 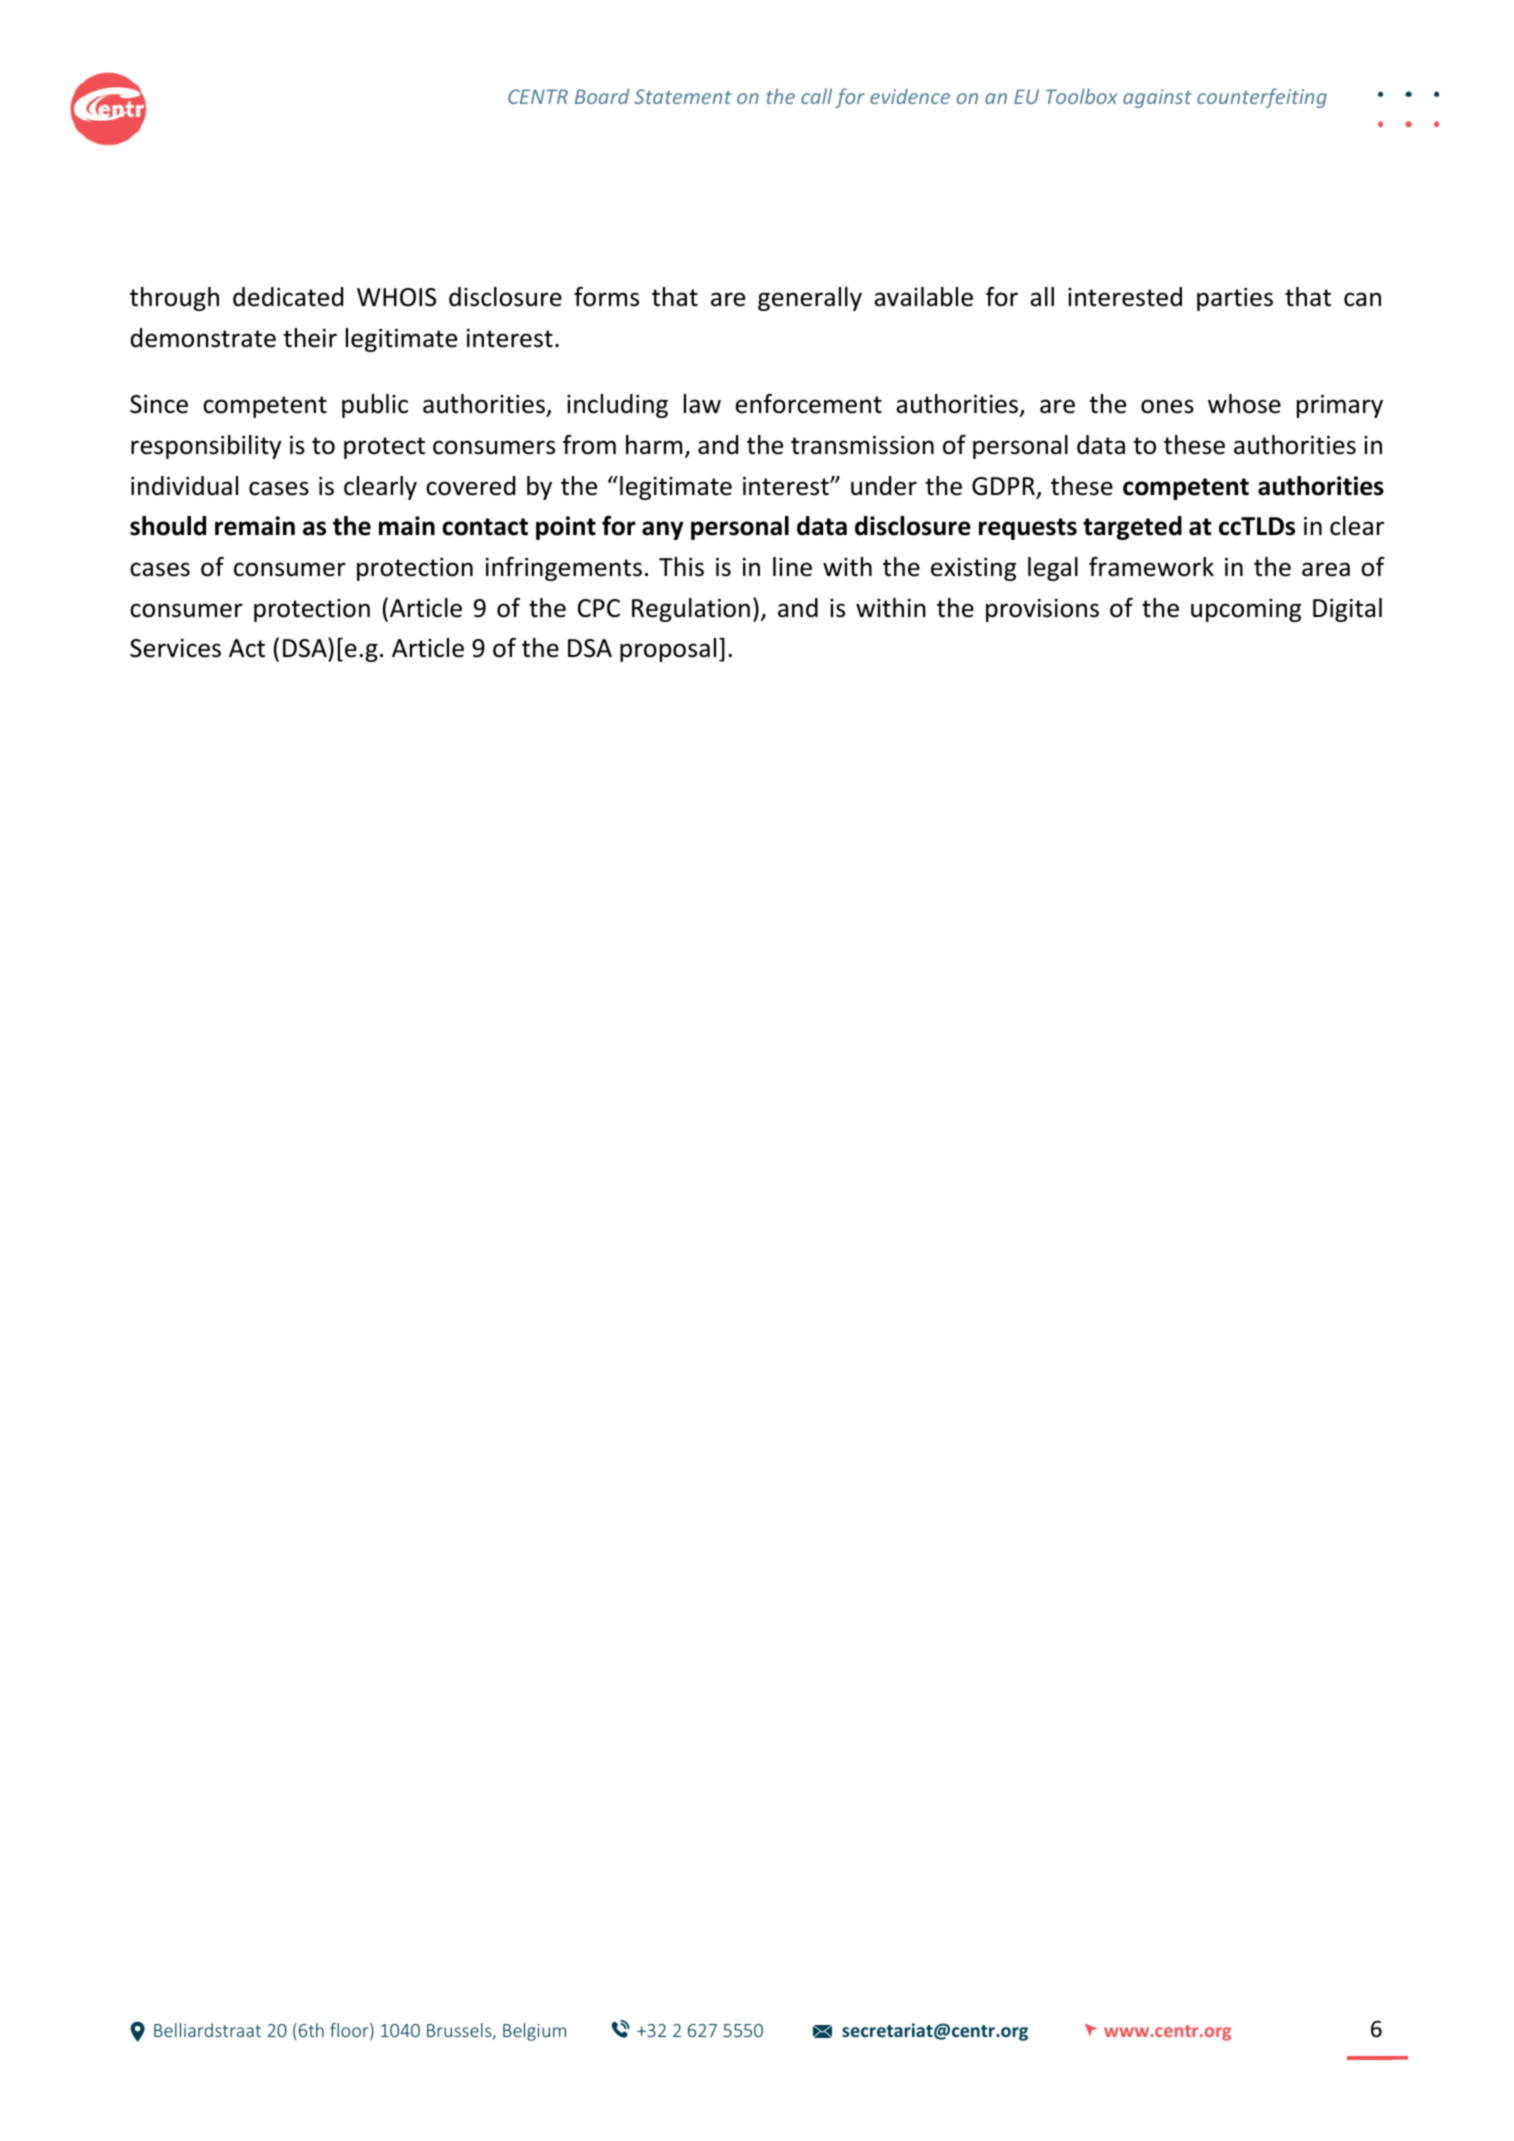 I want to click on dedicated, so click(x=288, y=297).
